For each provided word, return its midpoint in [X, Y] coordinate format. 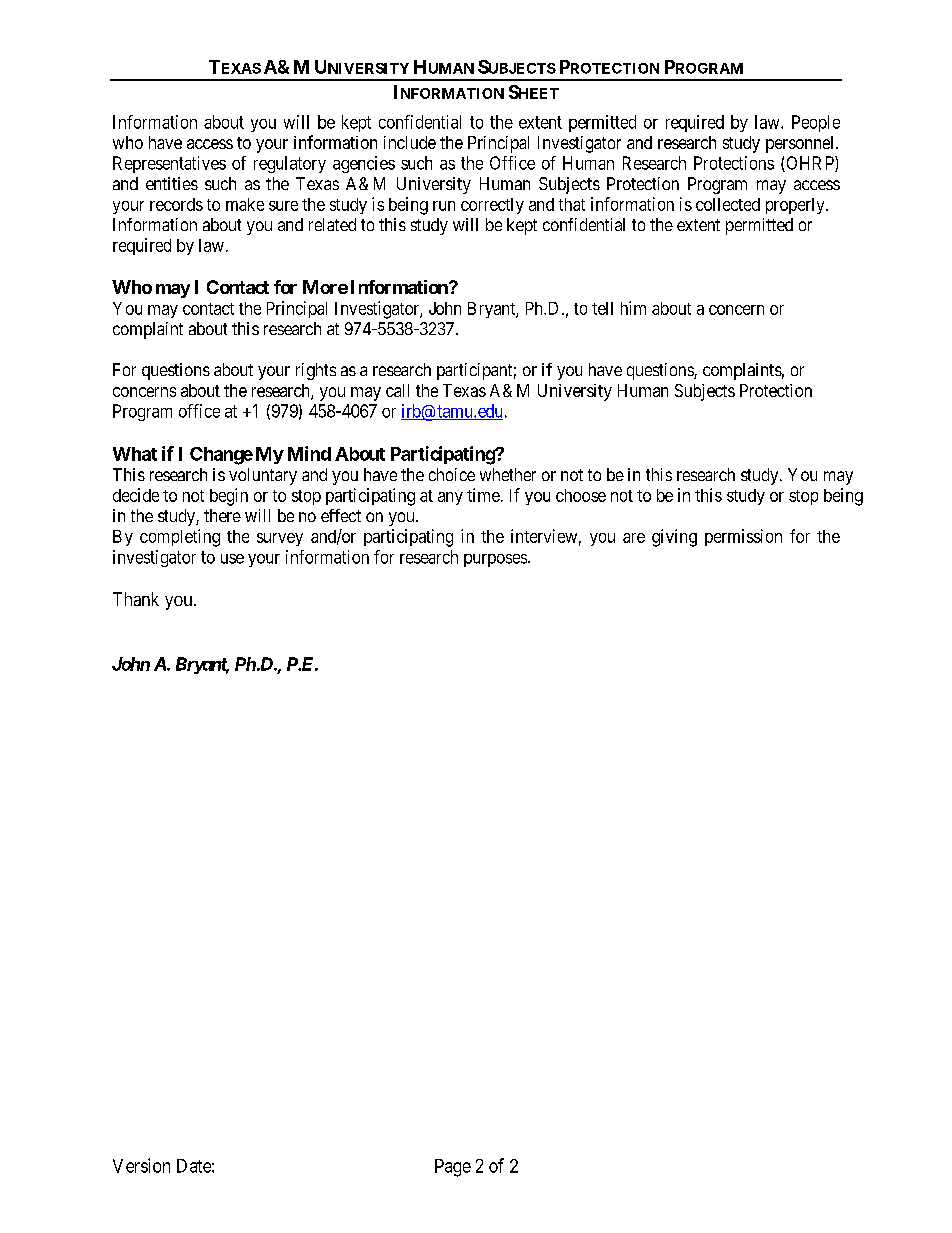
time [483, 495]
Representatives [169, 164]
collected [728, 204]
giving [674, 538]
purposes [495, 560]
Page [453, 1168]
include [410, 142]
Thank [136, 599]
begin [229, 497]
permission [743, 537]
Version [141, 1165]
